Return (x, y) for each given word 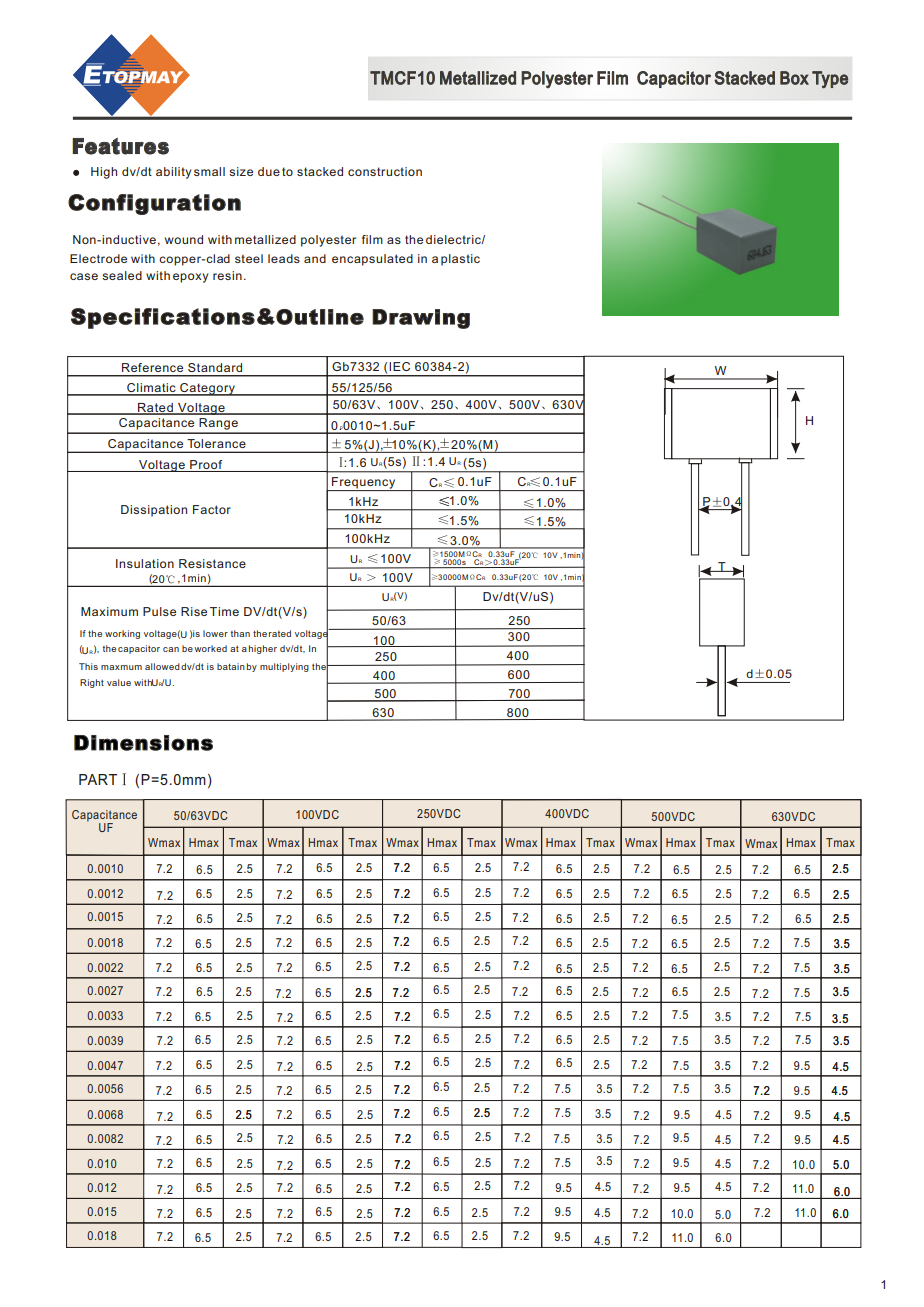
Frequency (364, 484)
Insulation (145, 563)
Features (120, 146)
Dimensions (143, 743)
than (240, 633)
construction (385, 171)
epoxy (190, 278)
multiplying (284, 667)
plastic (460, 260)
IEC (399, 366)
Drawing (421, 319)
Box (794, 78)
